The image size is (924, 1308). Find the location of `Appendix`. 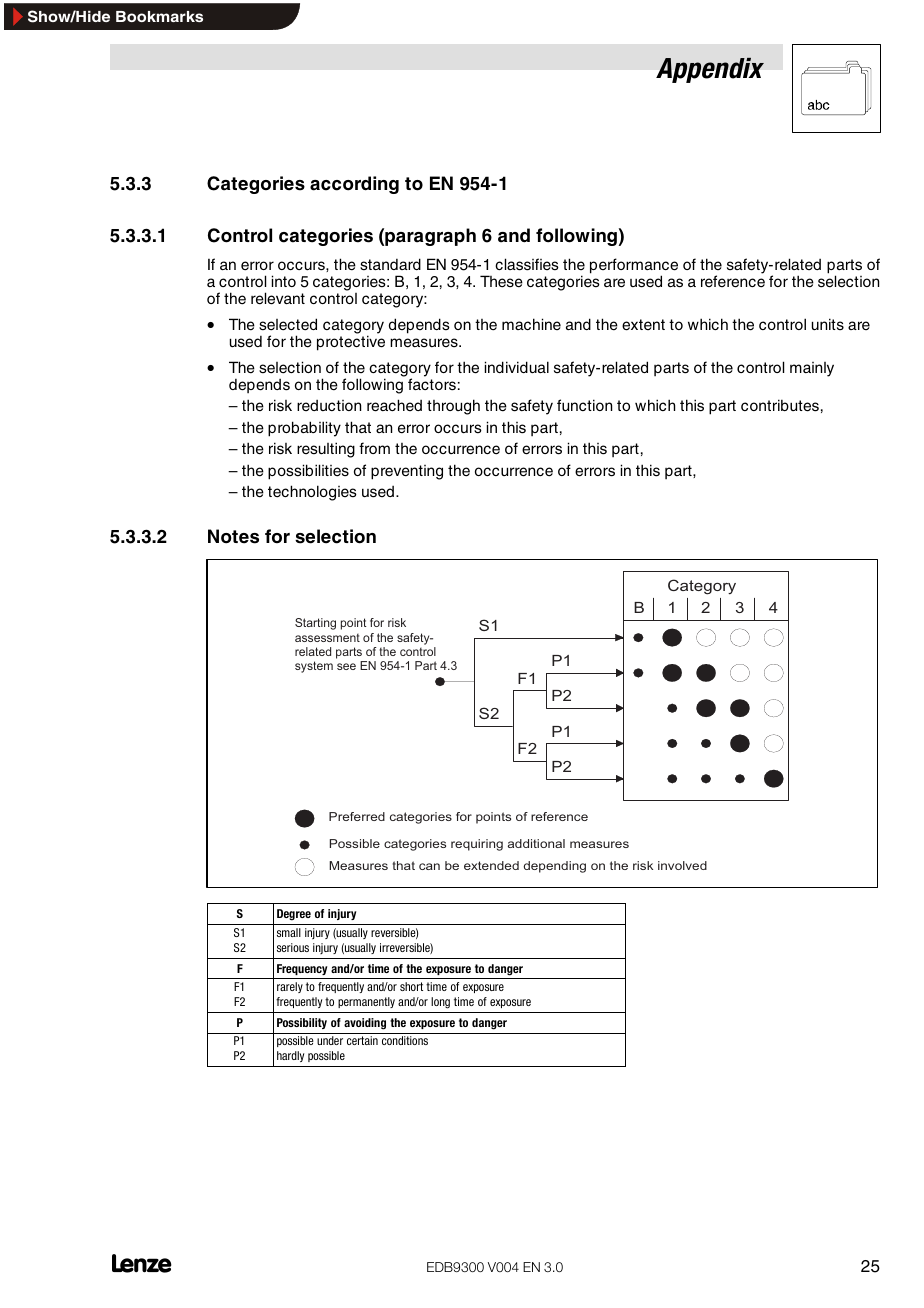

Appendix is located at coordinates (710, 70).
